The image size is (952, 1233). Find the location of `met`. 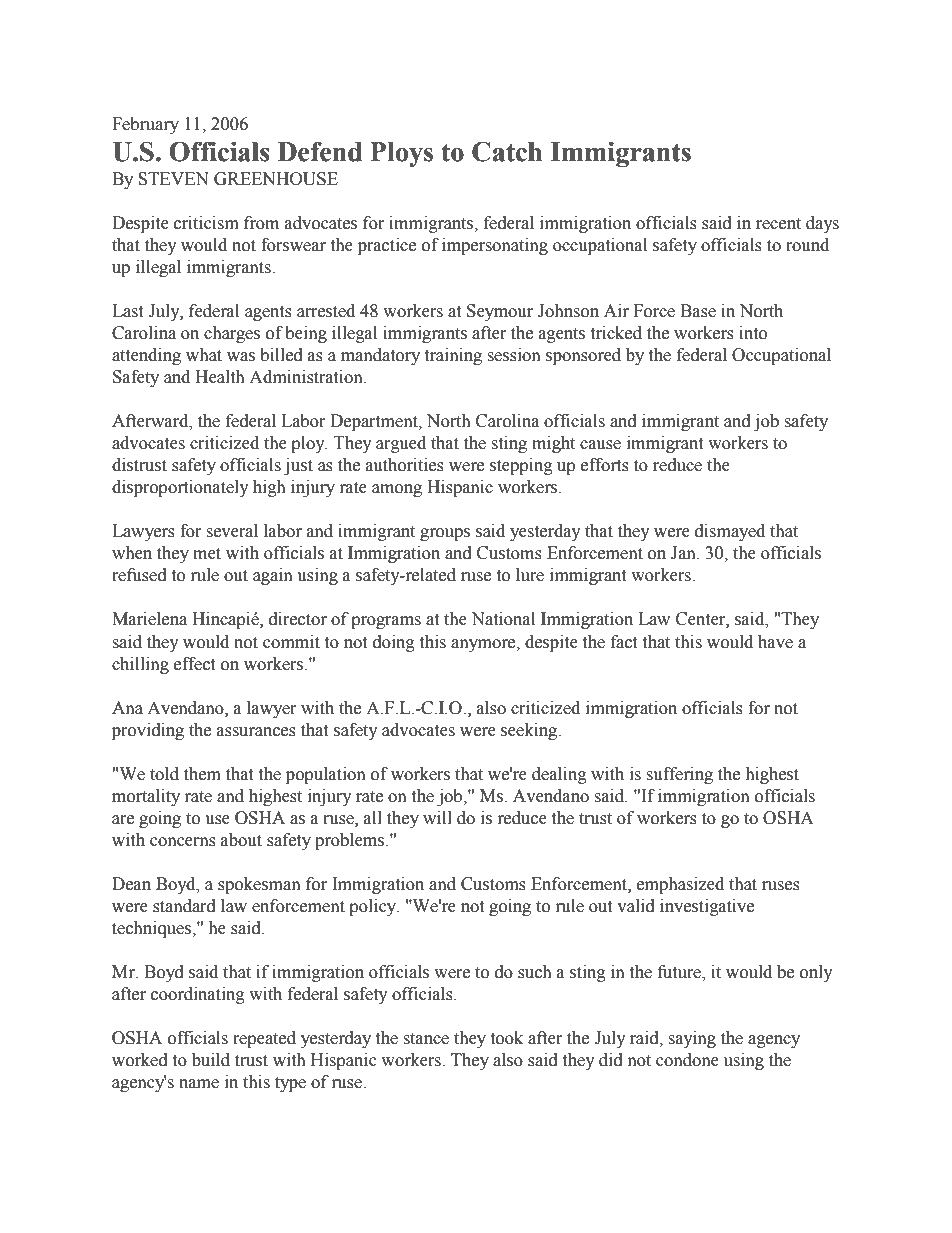

met is located at coordinates (207, 554).
